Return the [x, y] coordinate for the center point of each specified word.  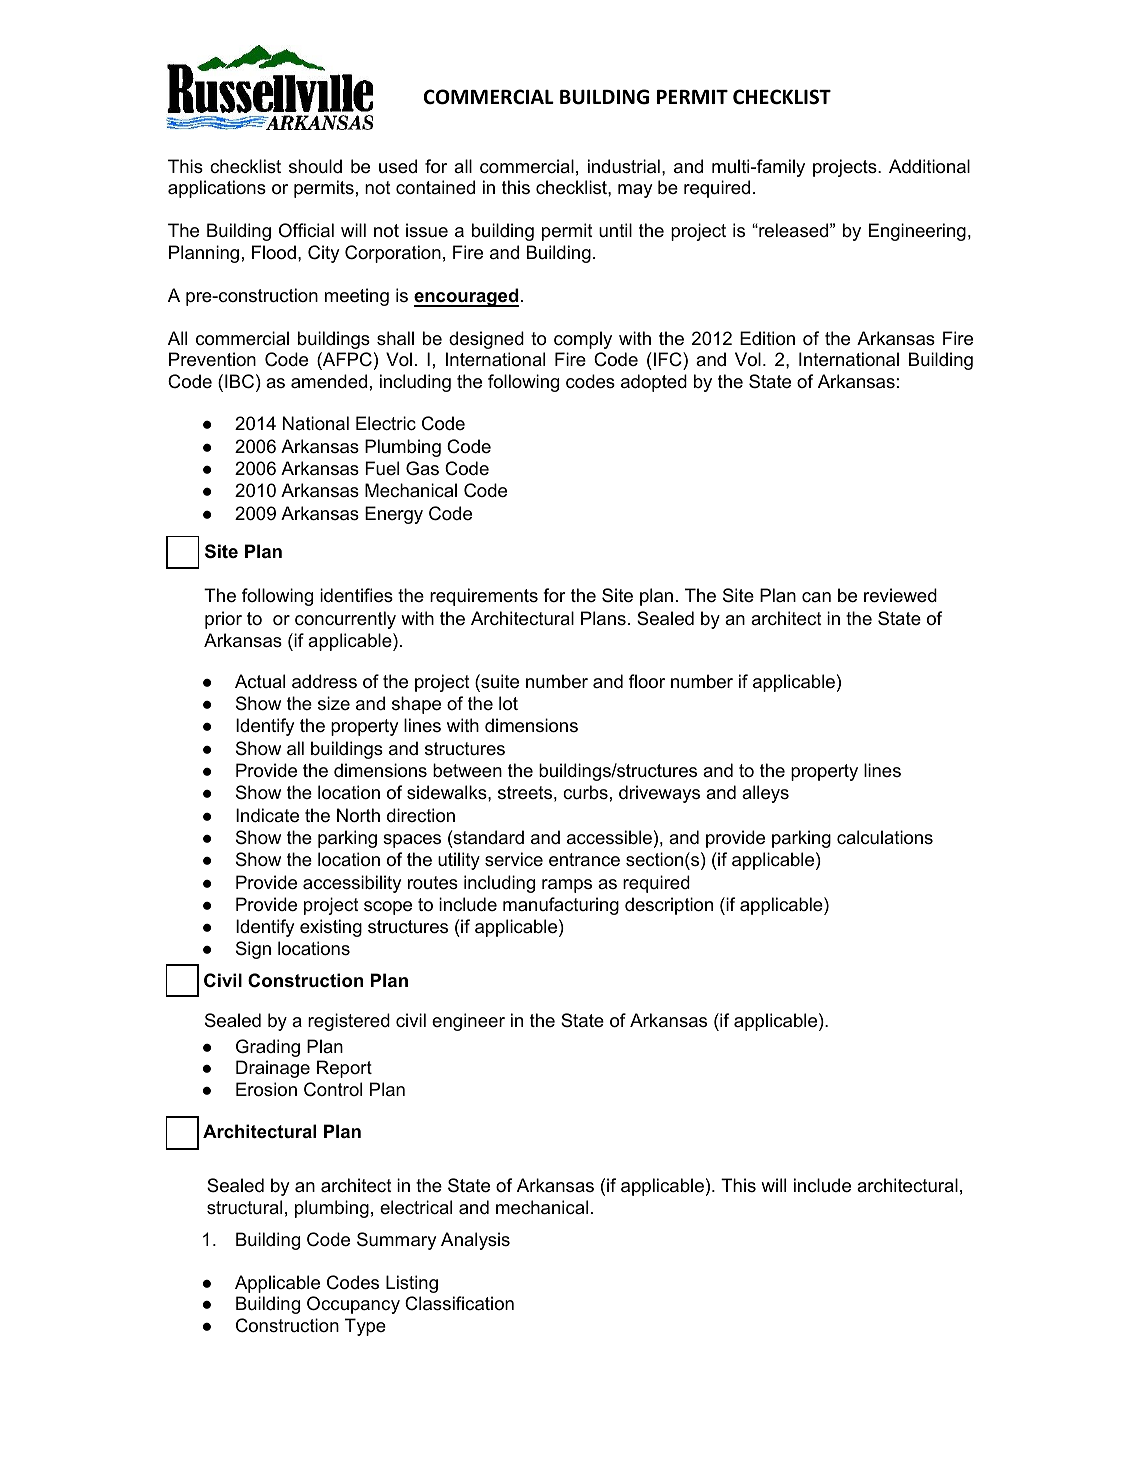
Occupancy [353, 1305]
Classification [459, 1303]
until [615, 230]
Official [306, 230]
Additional [929, 166]
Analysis [475, 1241]
